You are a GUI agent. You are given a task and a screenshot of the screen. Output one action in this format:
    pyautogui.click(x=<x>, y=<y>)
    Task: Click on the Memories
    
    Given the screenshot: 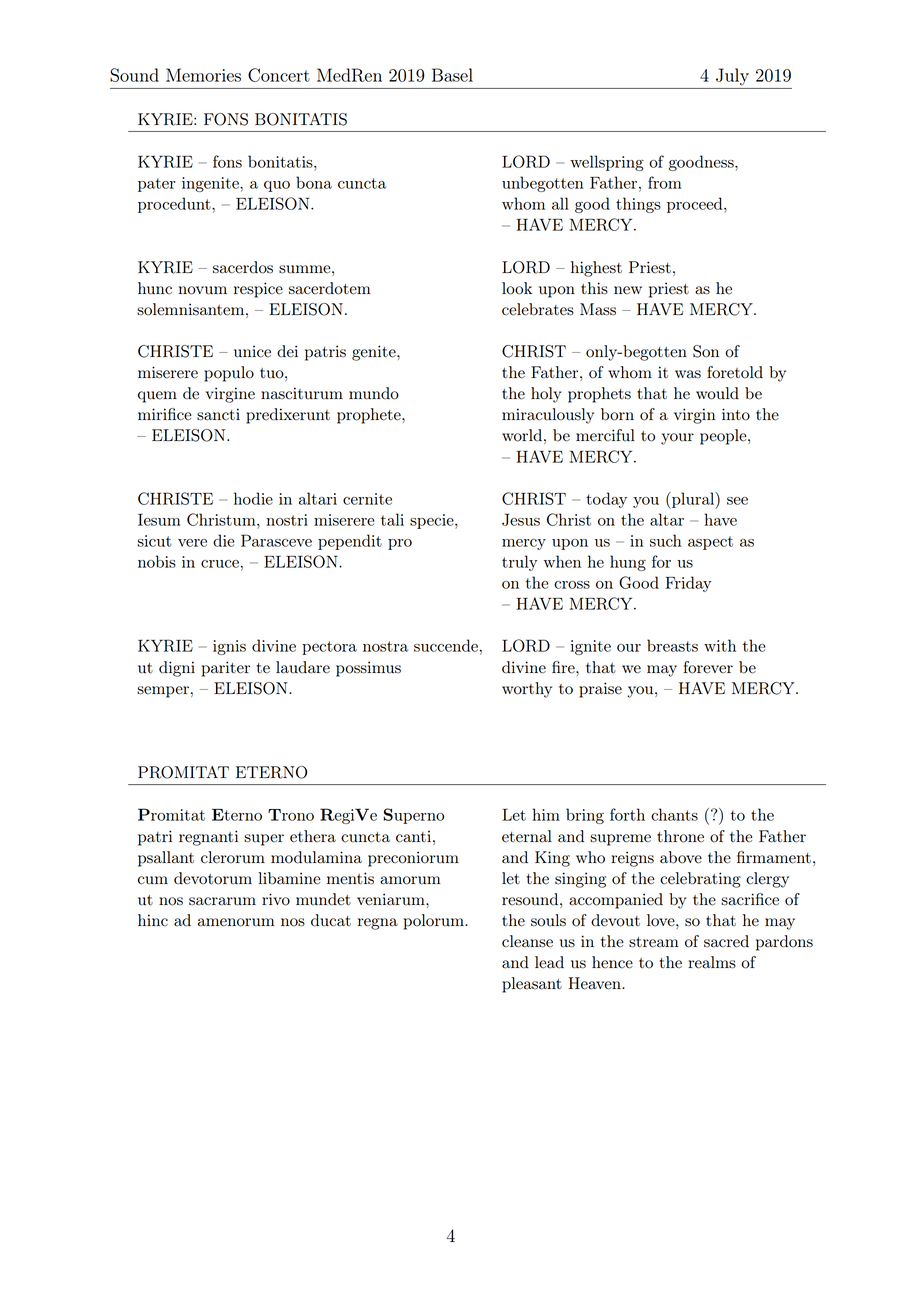 What is the action you would take?
    pyautogui.click(x=203, y=75)
